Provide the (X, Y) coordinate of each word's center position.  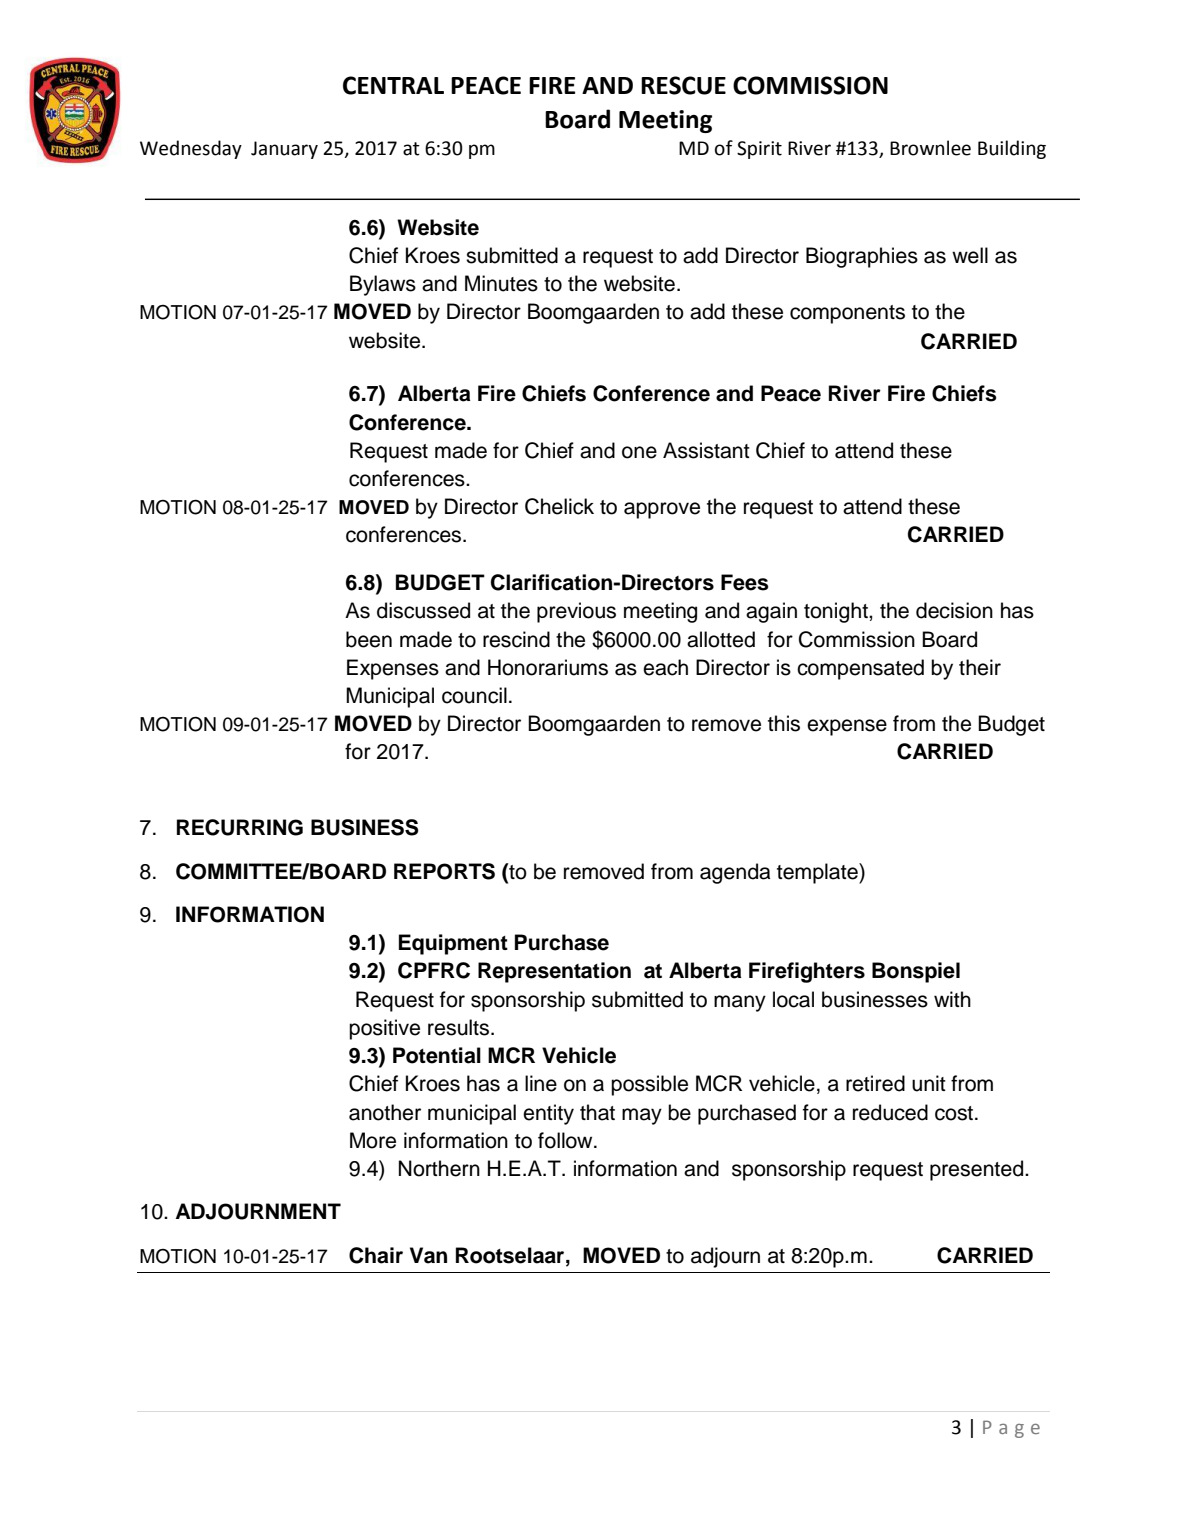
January (284, 150)
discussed (423, 610)
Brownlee (930, 148)
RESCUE (683, 85)
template (818, 873)
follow (566, 1140)
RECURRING (240, 827)
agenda (735, 873)
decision (954, 610)
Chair (376, 1255)
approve (662, 510)
